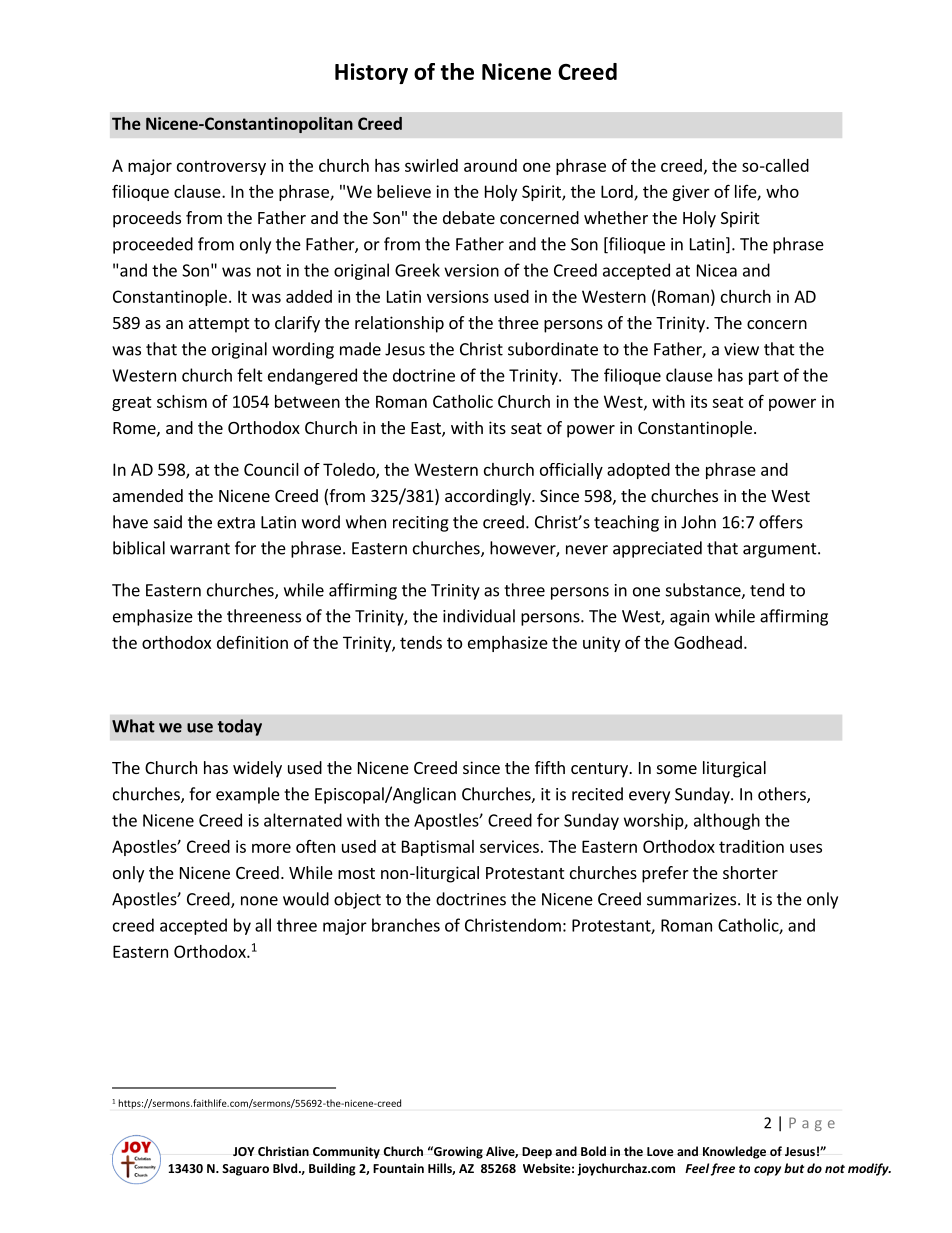  I want to click on Deep, so click(537, 1153).
